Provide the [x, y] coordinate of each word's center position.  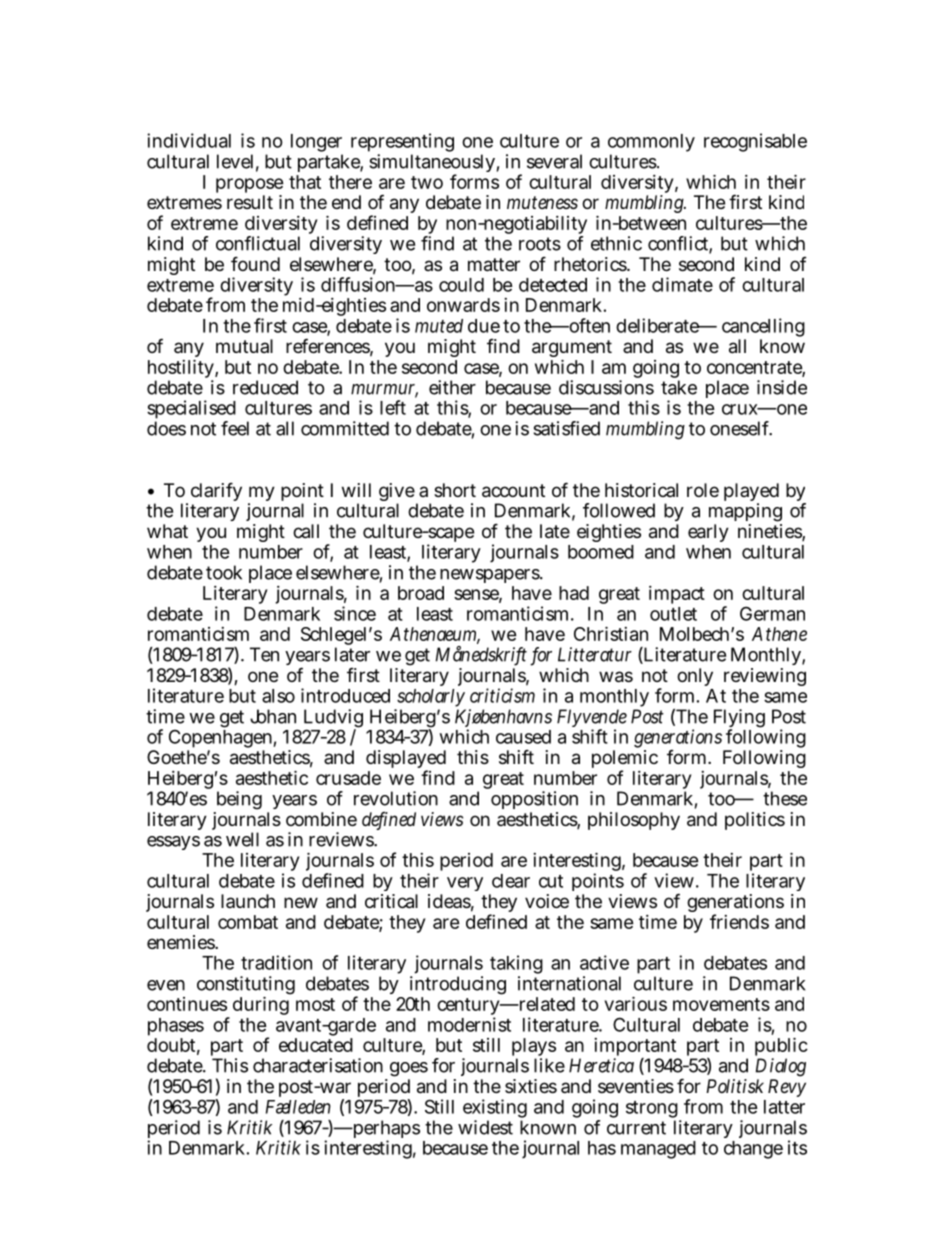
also [278, 696]
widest [485, 1127]
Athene [779, 634]
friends [739, 921]
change [753, 1150]
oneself [741, 428]
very [465, 884]
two [427, 182]
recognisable [755, 142]
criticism [502, 695]
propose [250, 187]
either [452, 387]
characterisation [318, 1065]
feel [235, 428]
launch [248, 901]
